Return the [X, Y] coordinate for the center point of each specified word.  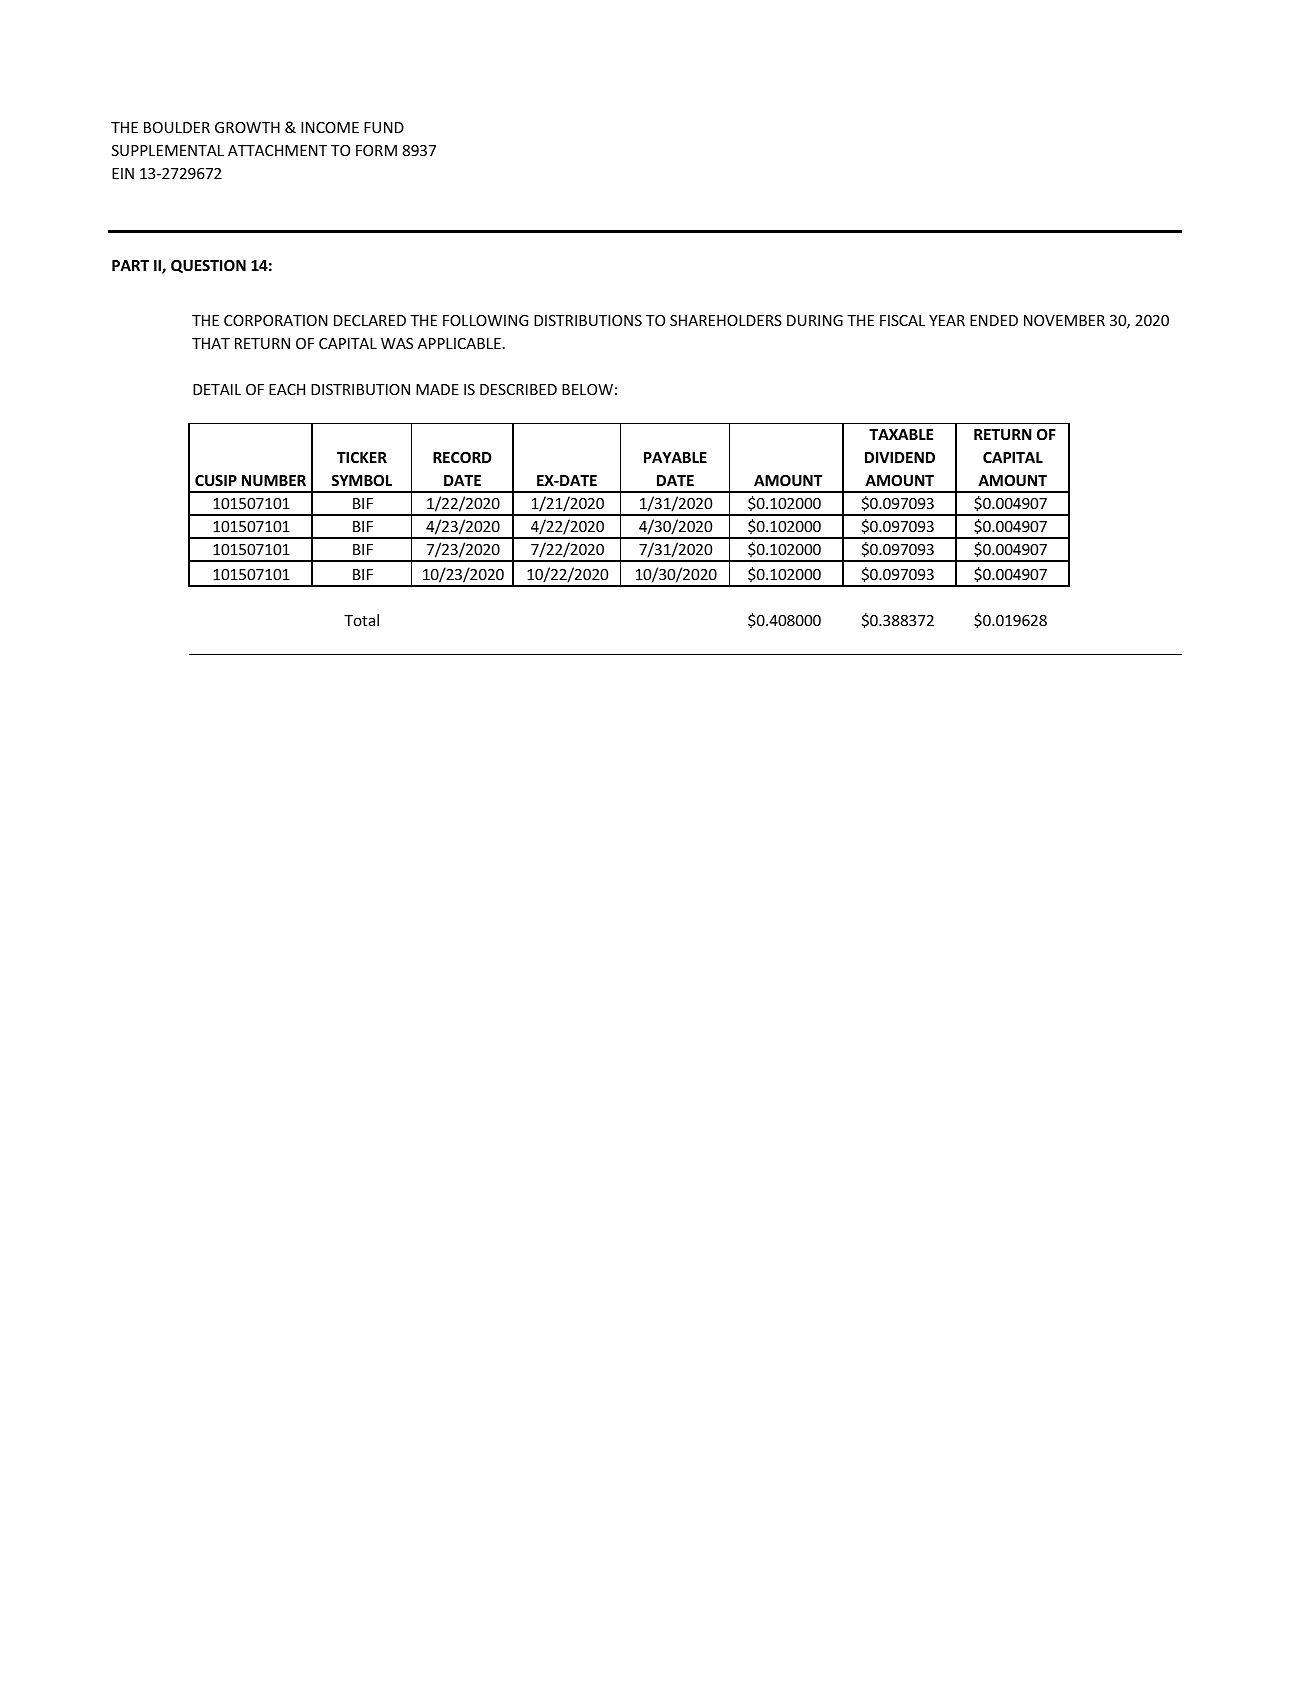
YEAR [947, 320]
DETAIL [217, 389]
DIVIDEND [900, 457]
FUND [384, 127]
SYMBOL [361, 480]
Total [361, 620]
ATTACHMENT [277, 150]
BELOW [587, 389]
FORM [376, 150]
